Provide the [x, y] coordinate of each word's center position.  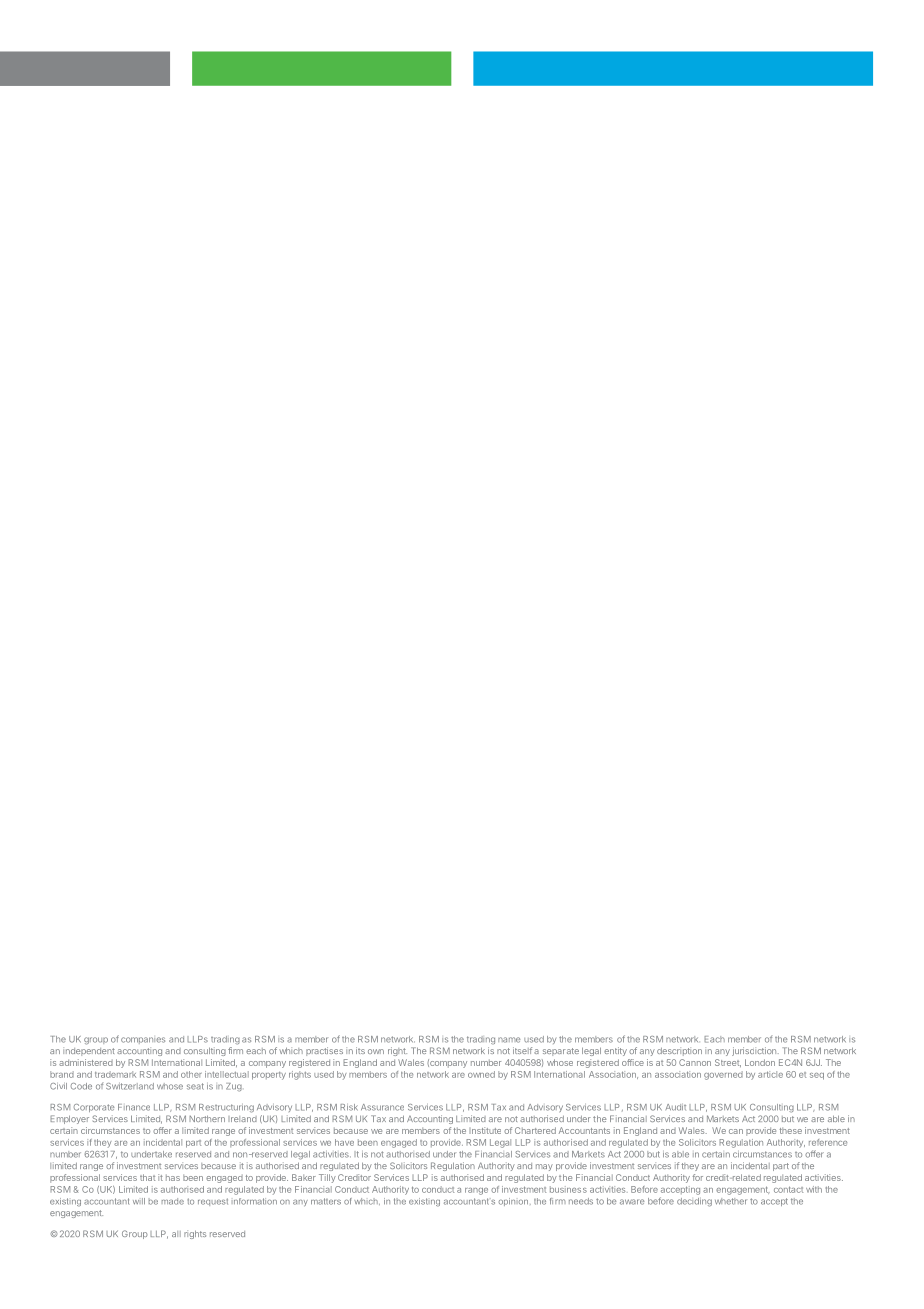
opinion [513, 1202]
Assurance [382, 1107]
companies [143, 1040]
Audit [676, 1107]
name [509, 1040]
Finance [134, 1107]
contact [788, 1189]
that [147, 1177]
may [544, 1167]
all [176, 1234]
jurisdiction [755, 1051]
